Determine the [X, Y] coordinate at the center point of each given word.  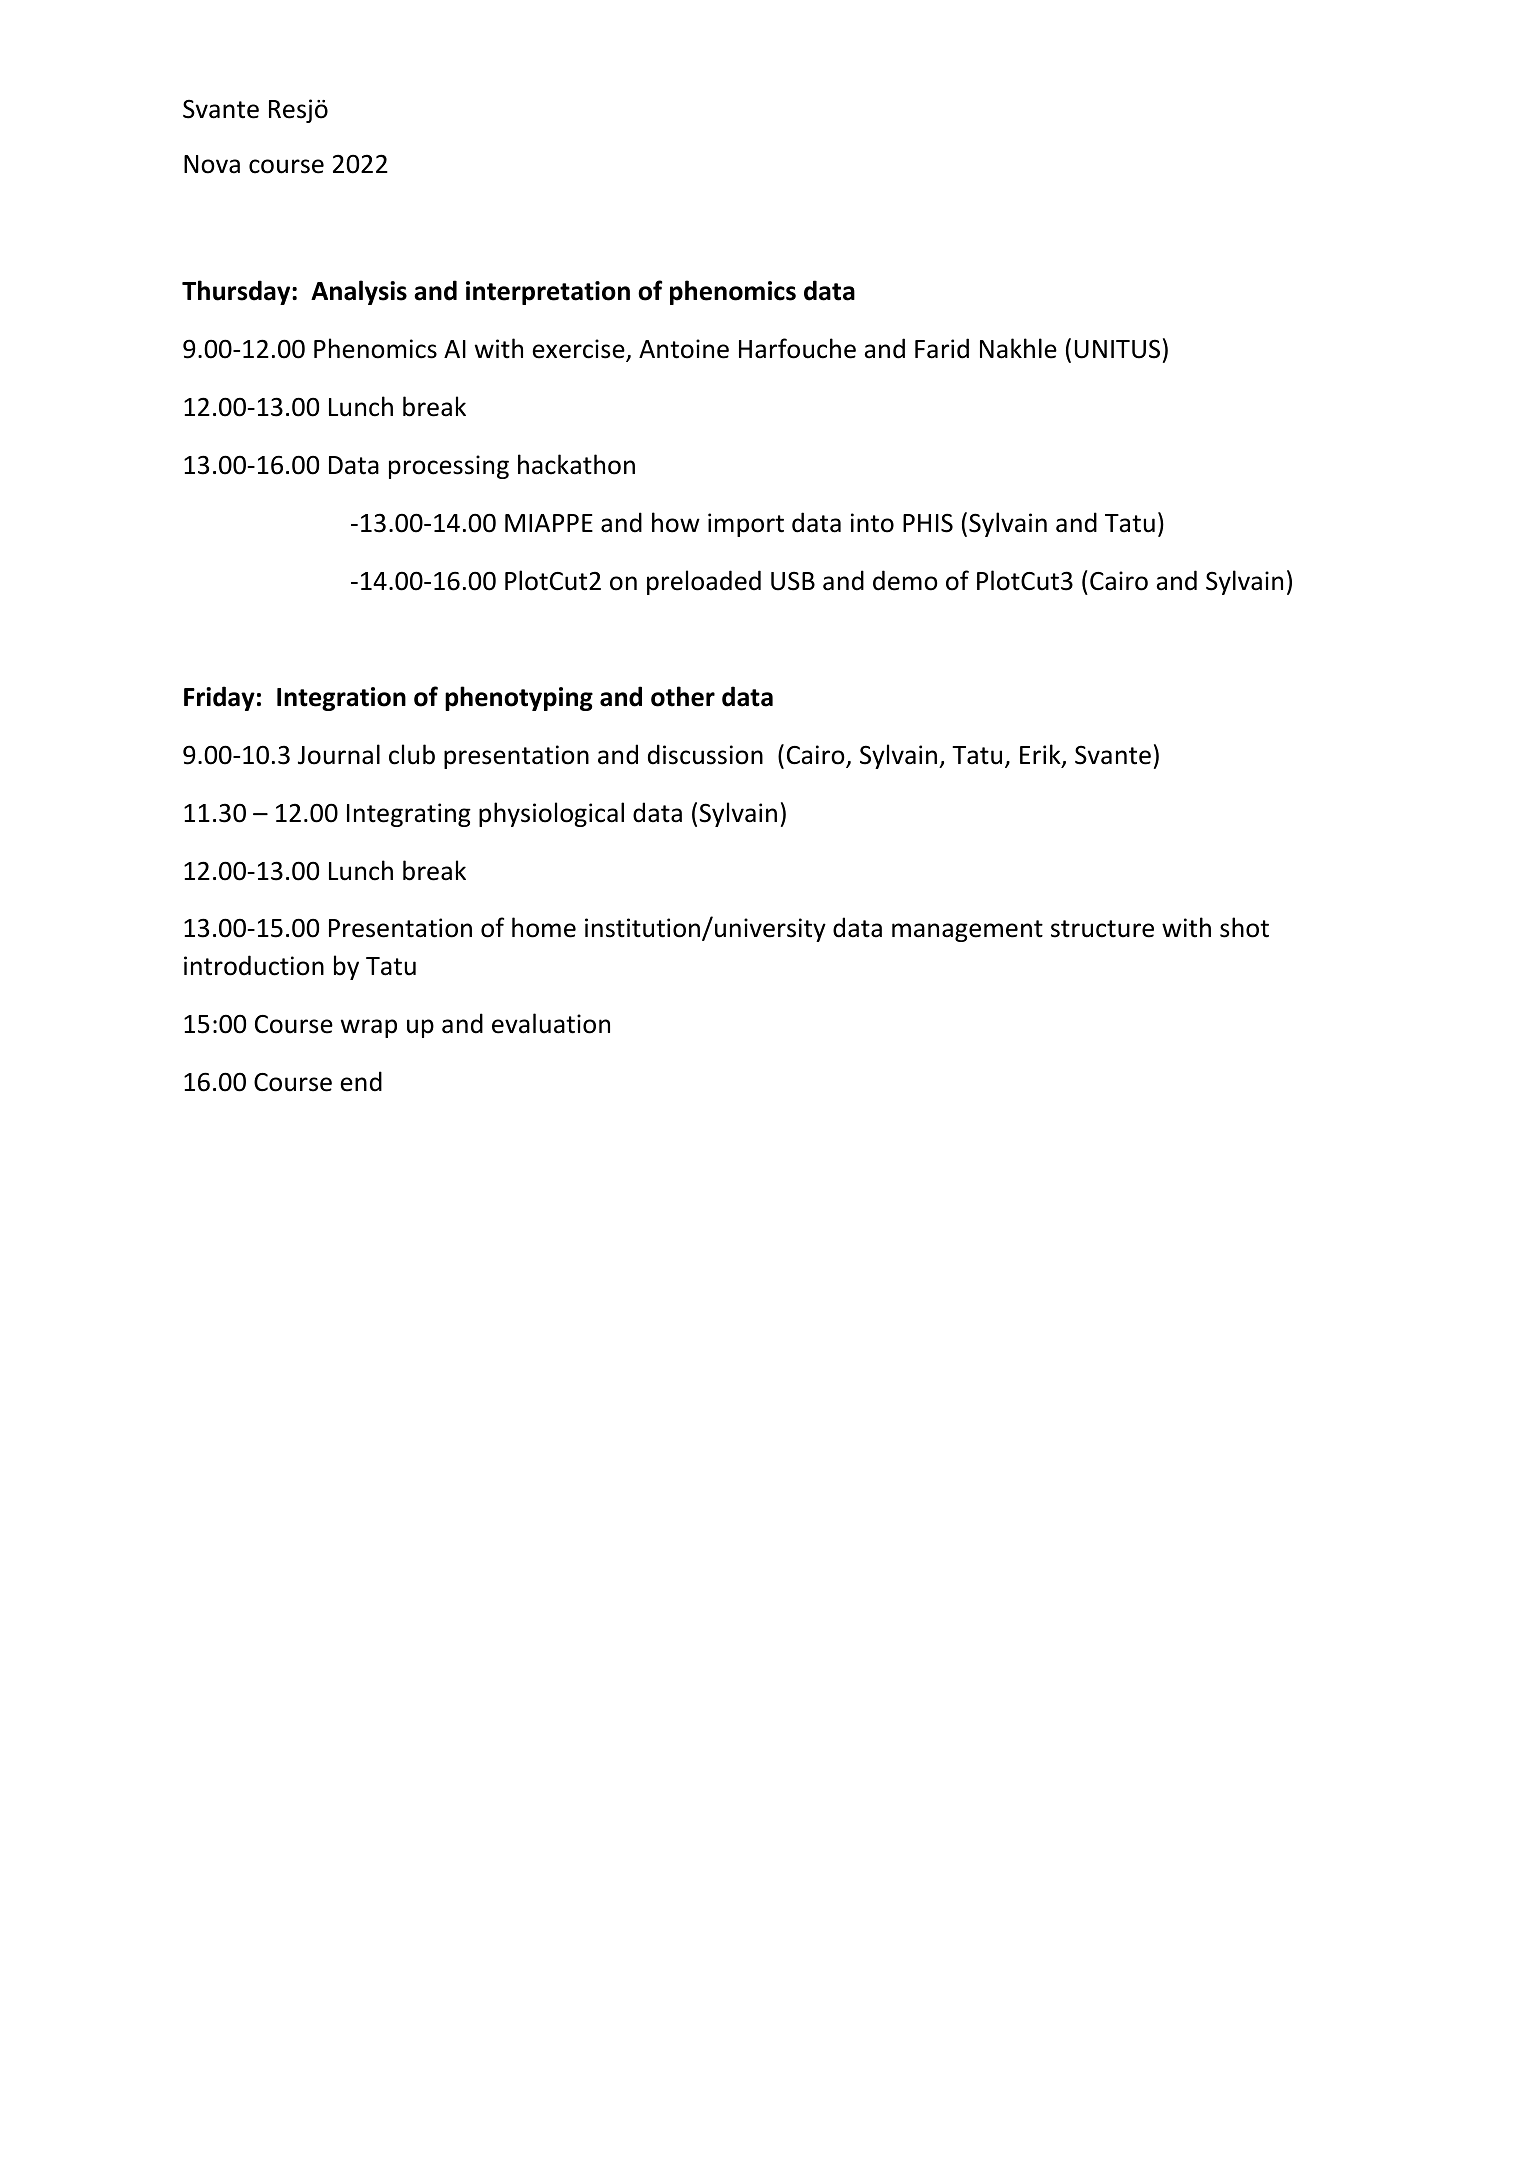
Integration [341, 699]
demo [905, 580]
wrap [369, 1028]
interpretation [548, 293]
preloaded [704, 582]
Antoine [684, 349]
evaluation [551, 1023]
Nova [212, 164]
